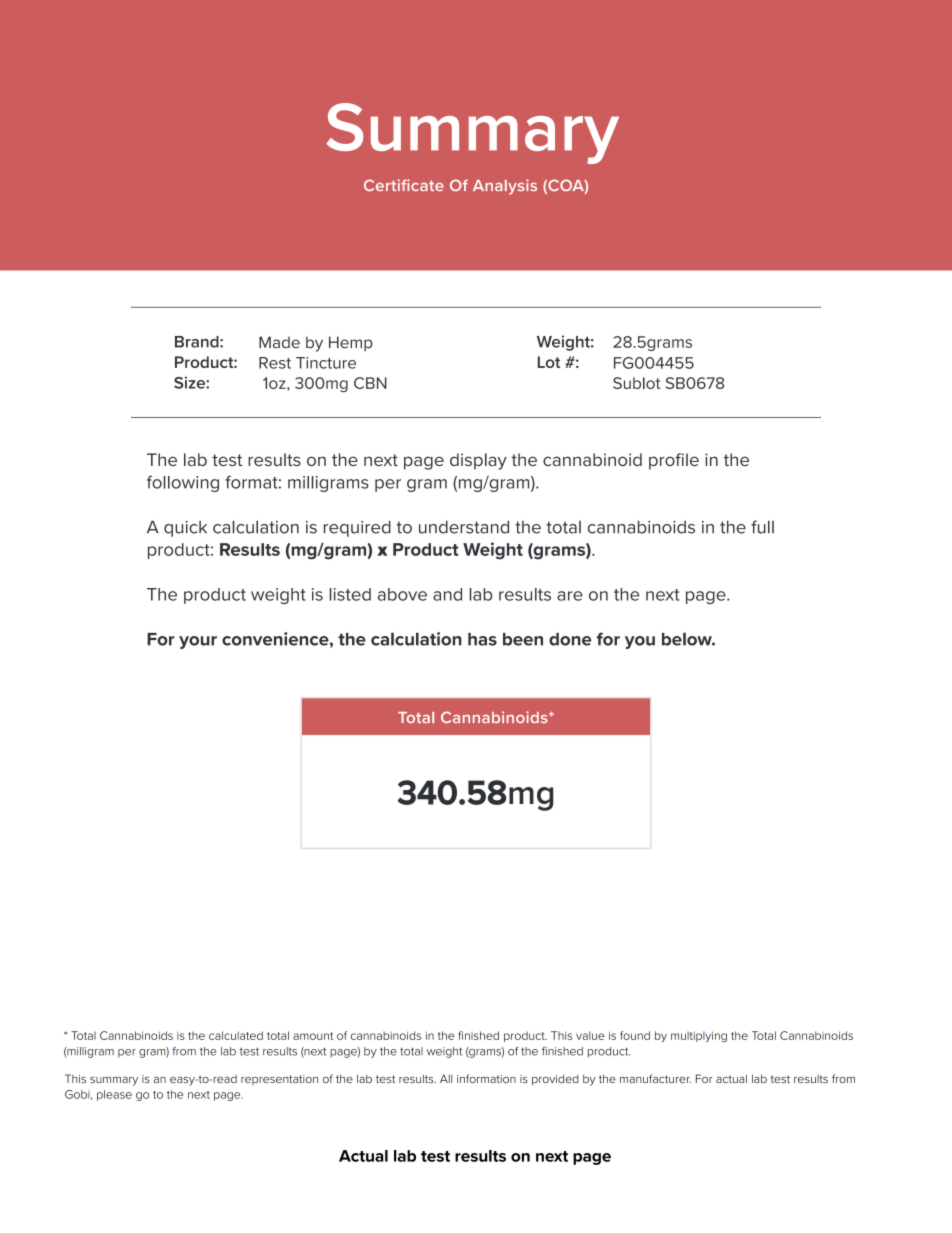  I want to click on Analysis, so click(505, 187).
